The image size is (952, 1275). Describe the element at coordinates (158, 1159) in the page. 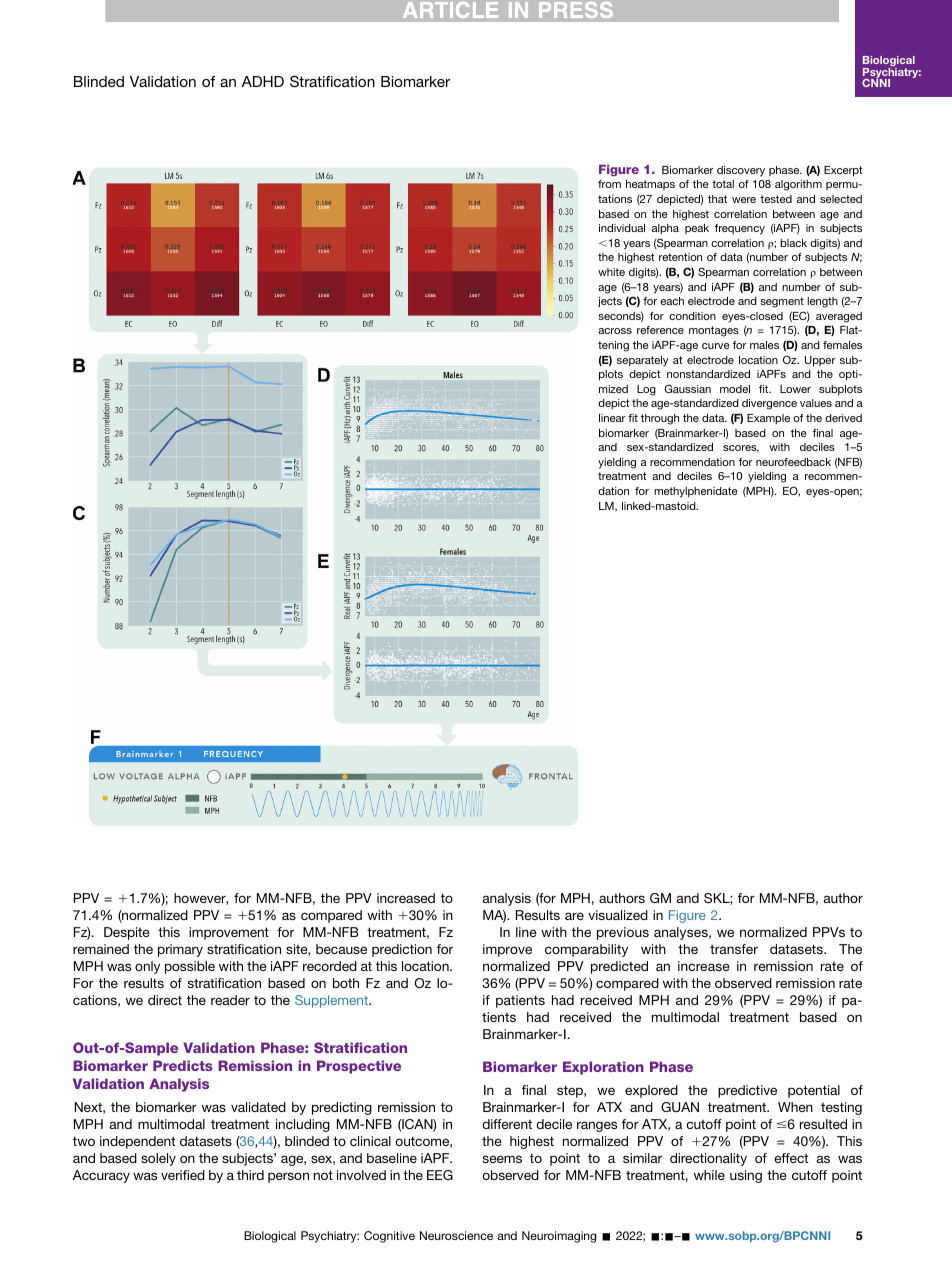

I see `solely` at that location.
